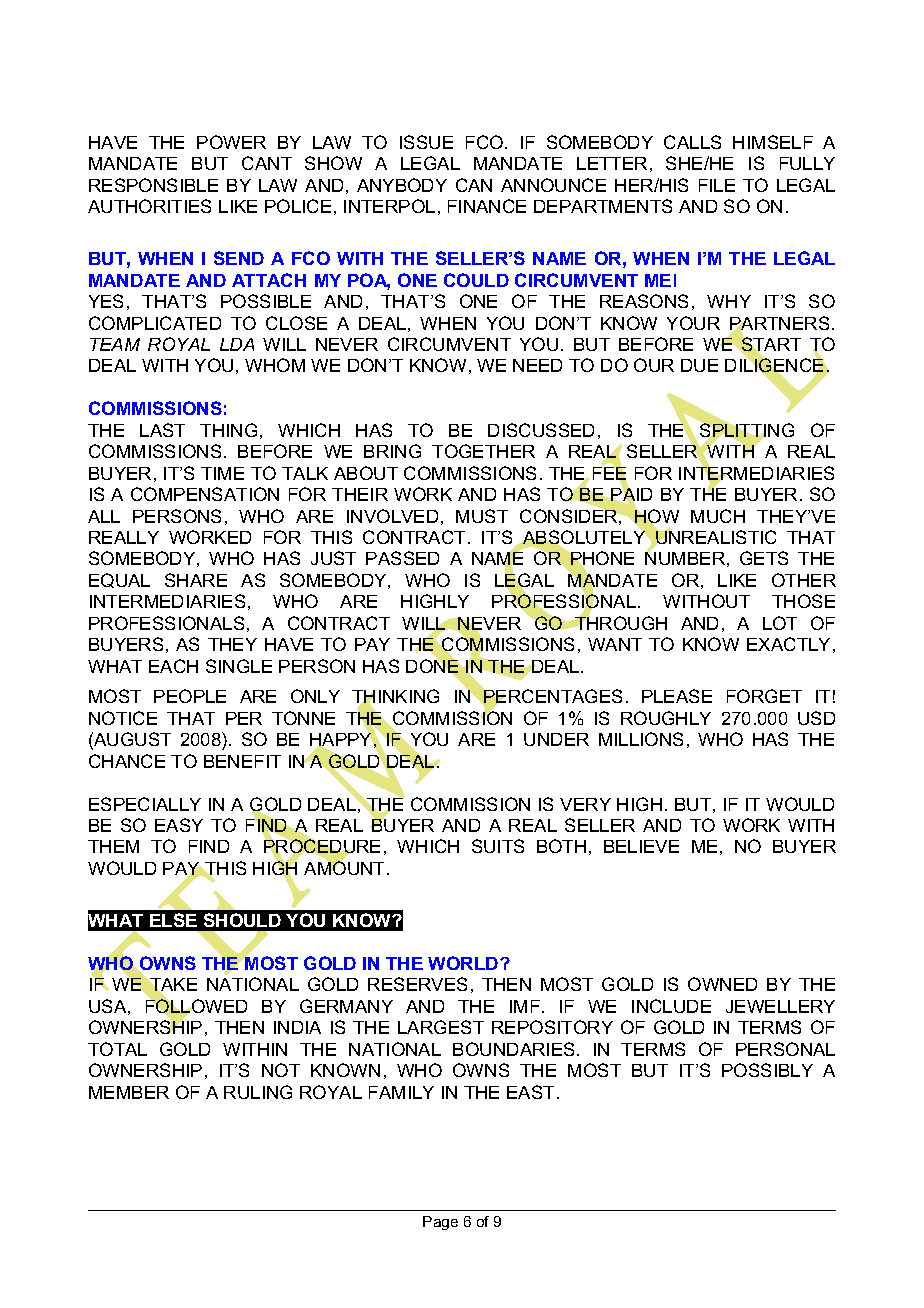 The image size is (924, 1308). I want to click on THINKING, so click(395, 698).
